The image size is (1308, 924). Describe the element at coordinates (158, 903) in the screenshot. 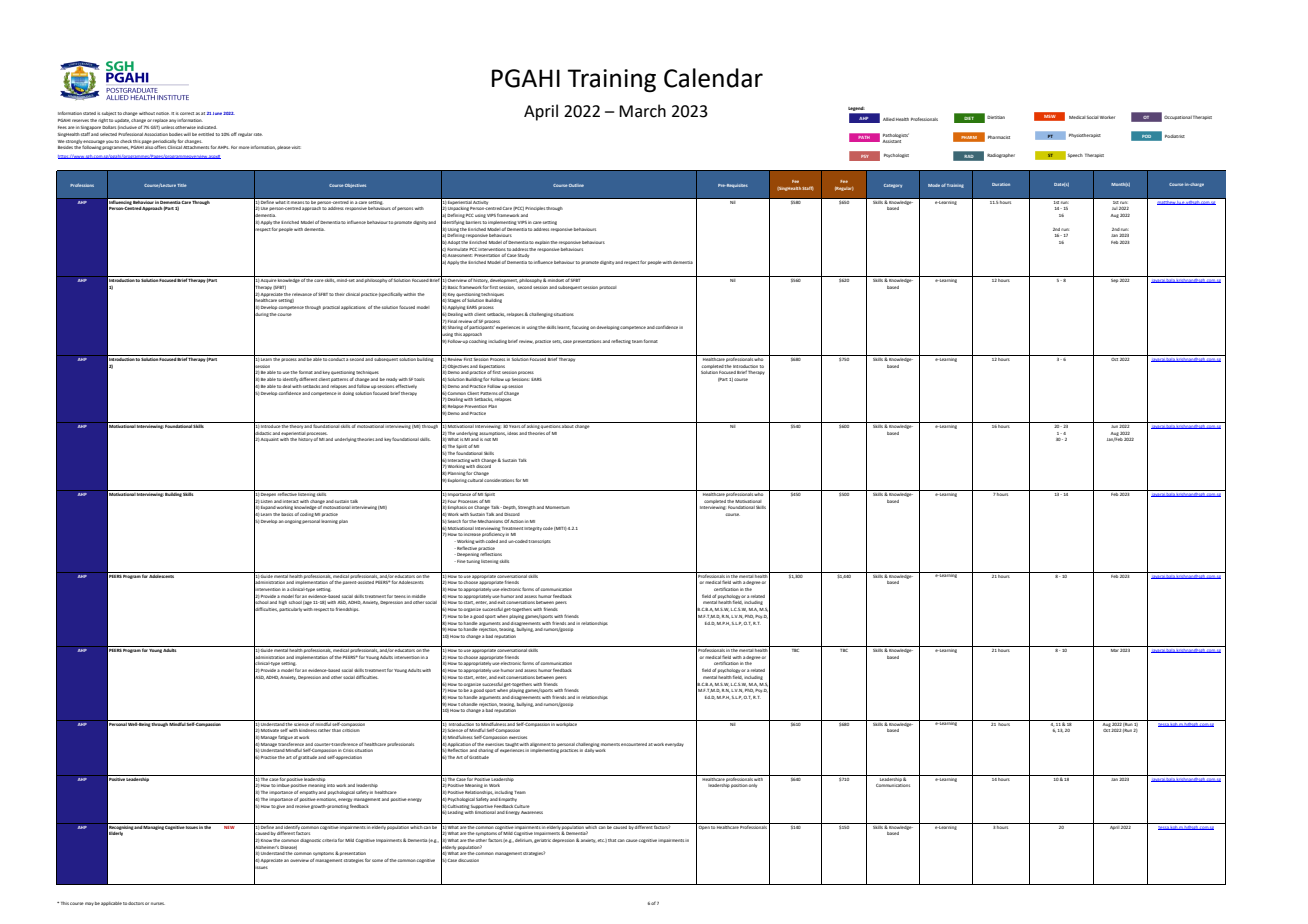

I see `nurses` at that location.
